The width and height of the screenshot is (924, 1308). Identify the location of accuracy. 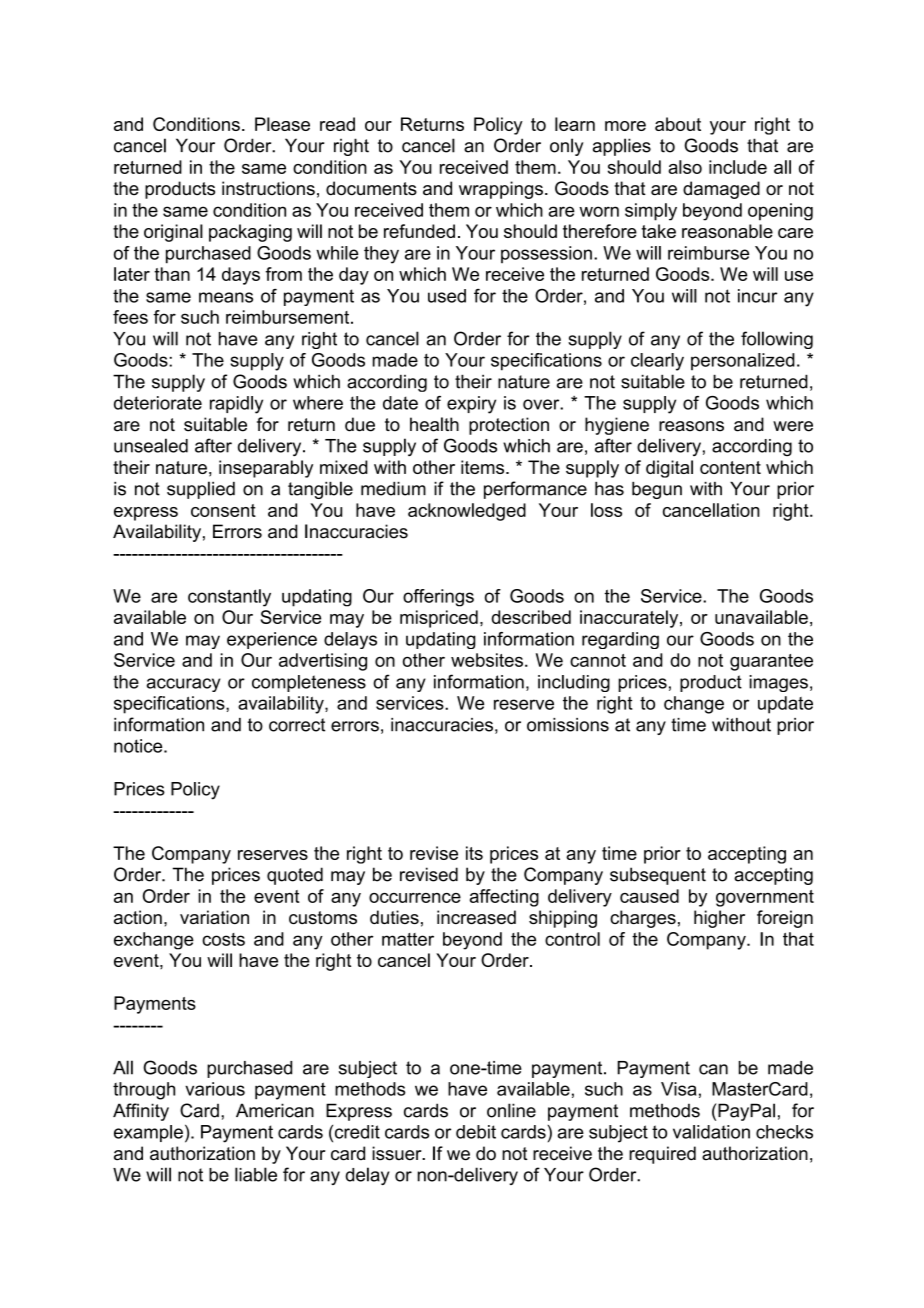
(183, 685).
